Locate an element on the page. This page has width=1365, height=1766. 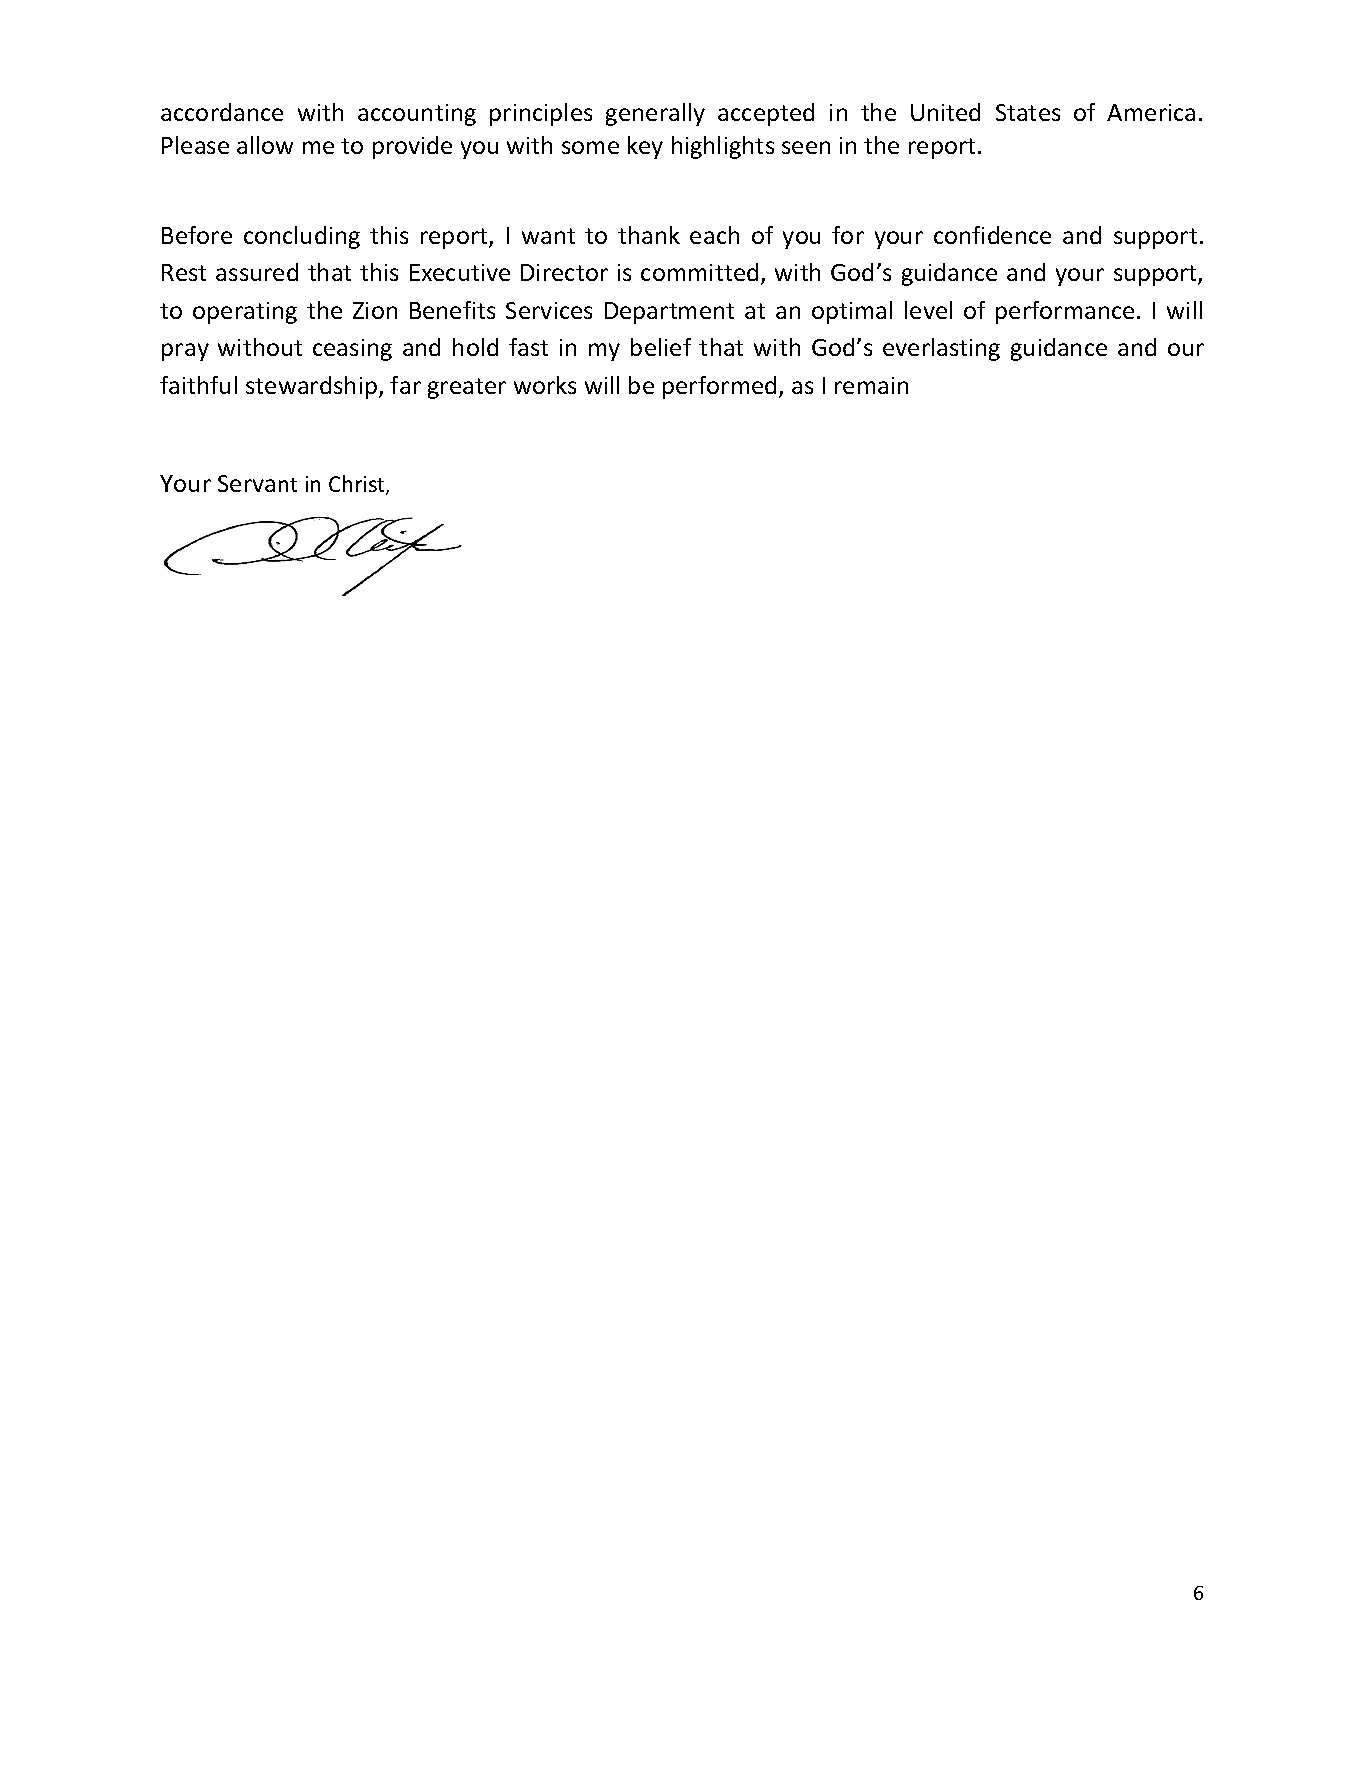
Department is located at coordinates (669, 313).
